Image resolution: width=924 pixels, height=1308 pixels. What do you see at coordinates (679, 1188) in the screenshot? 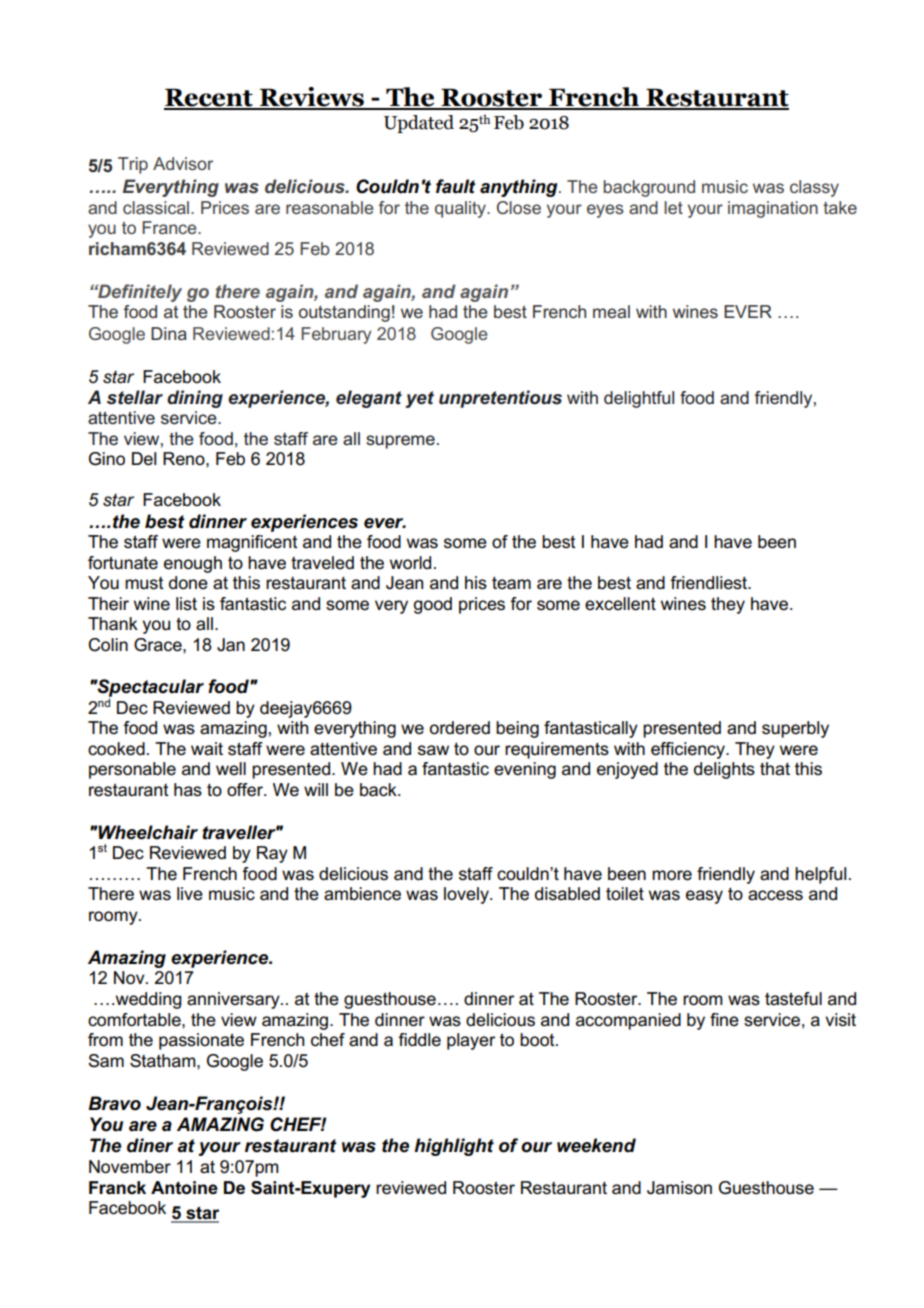
I see `Jamison` at bounding box center [679, 1188].
